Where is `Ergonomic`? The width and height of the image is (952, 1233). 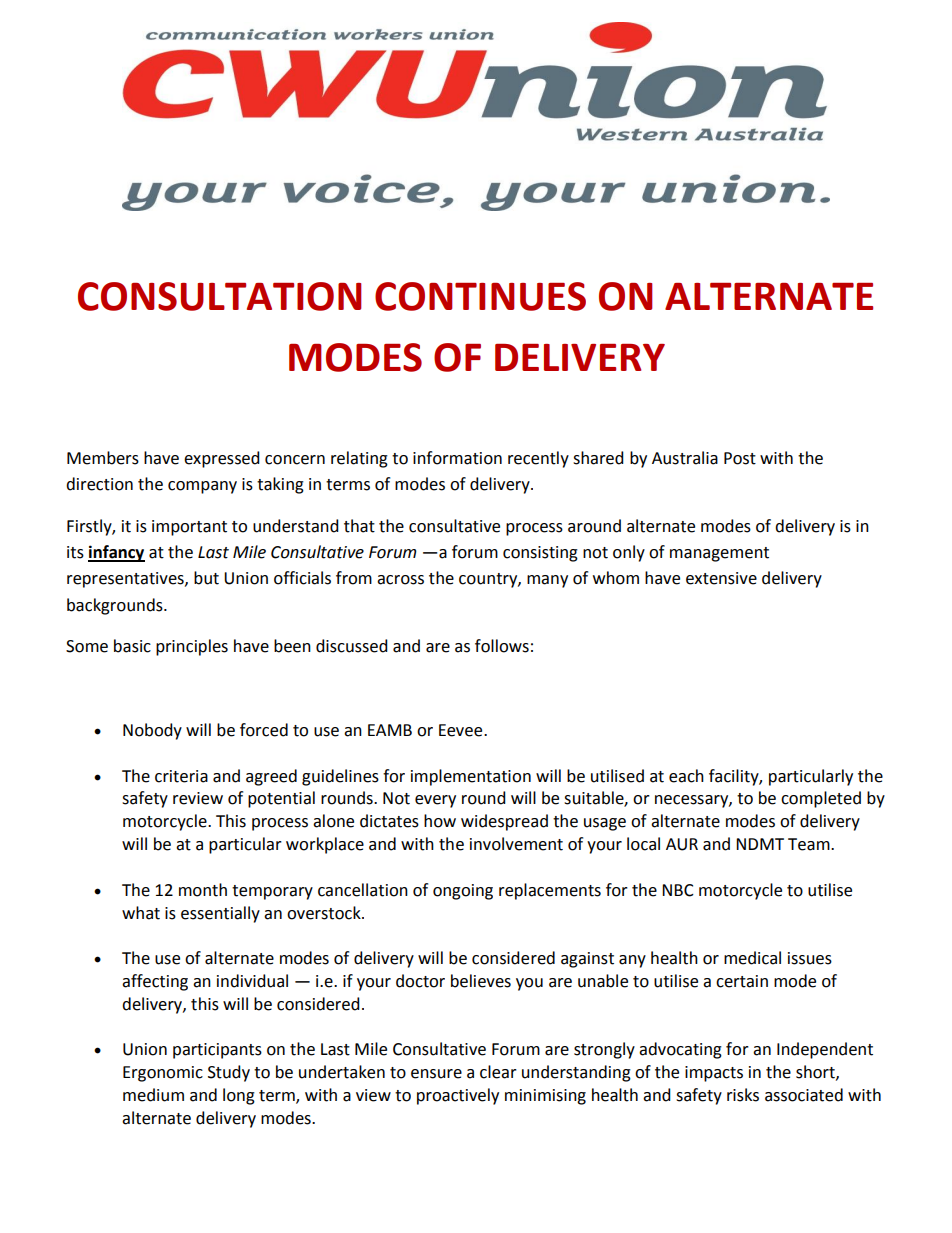
Ergonomic is located at coordinates (163, 1074).
